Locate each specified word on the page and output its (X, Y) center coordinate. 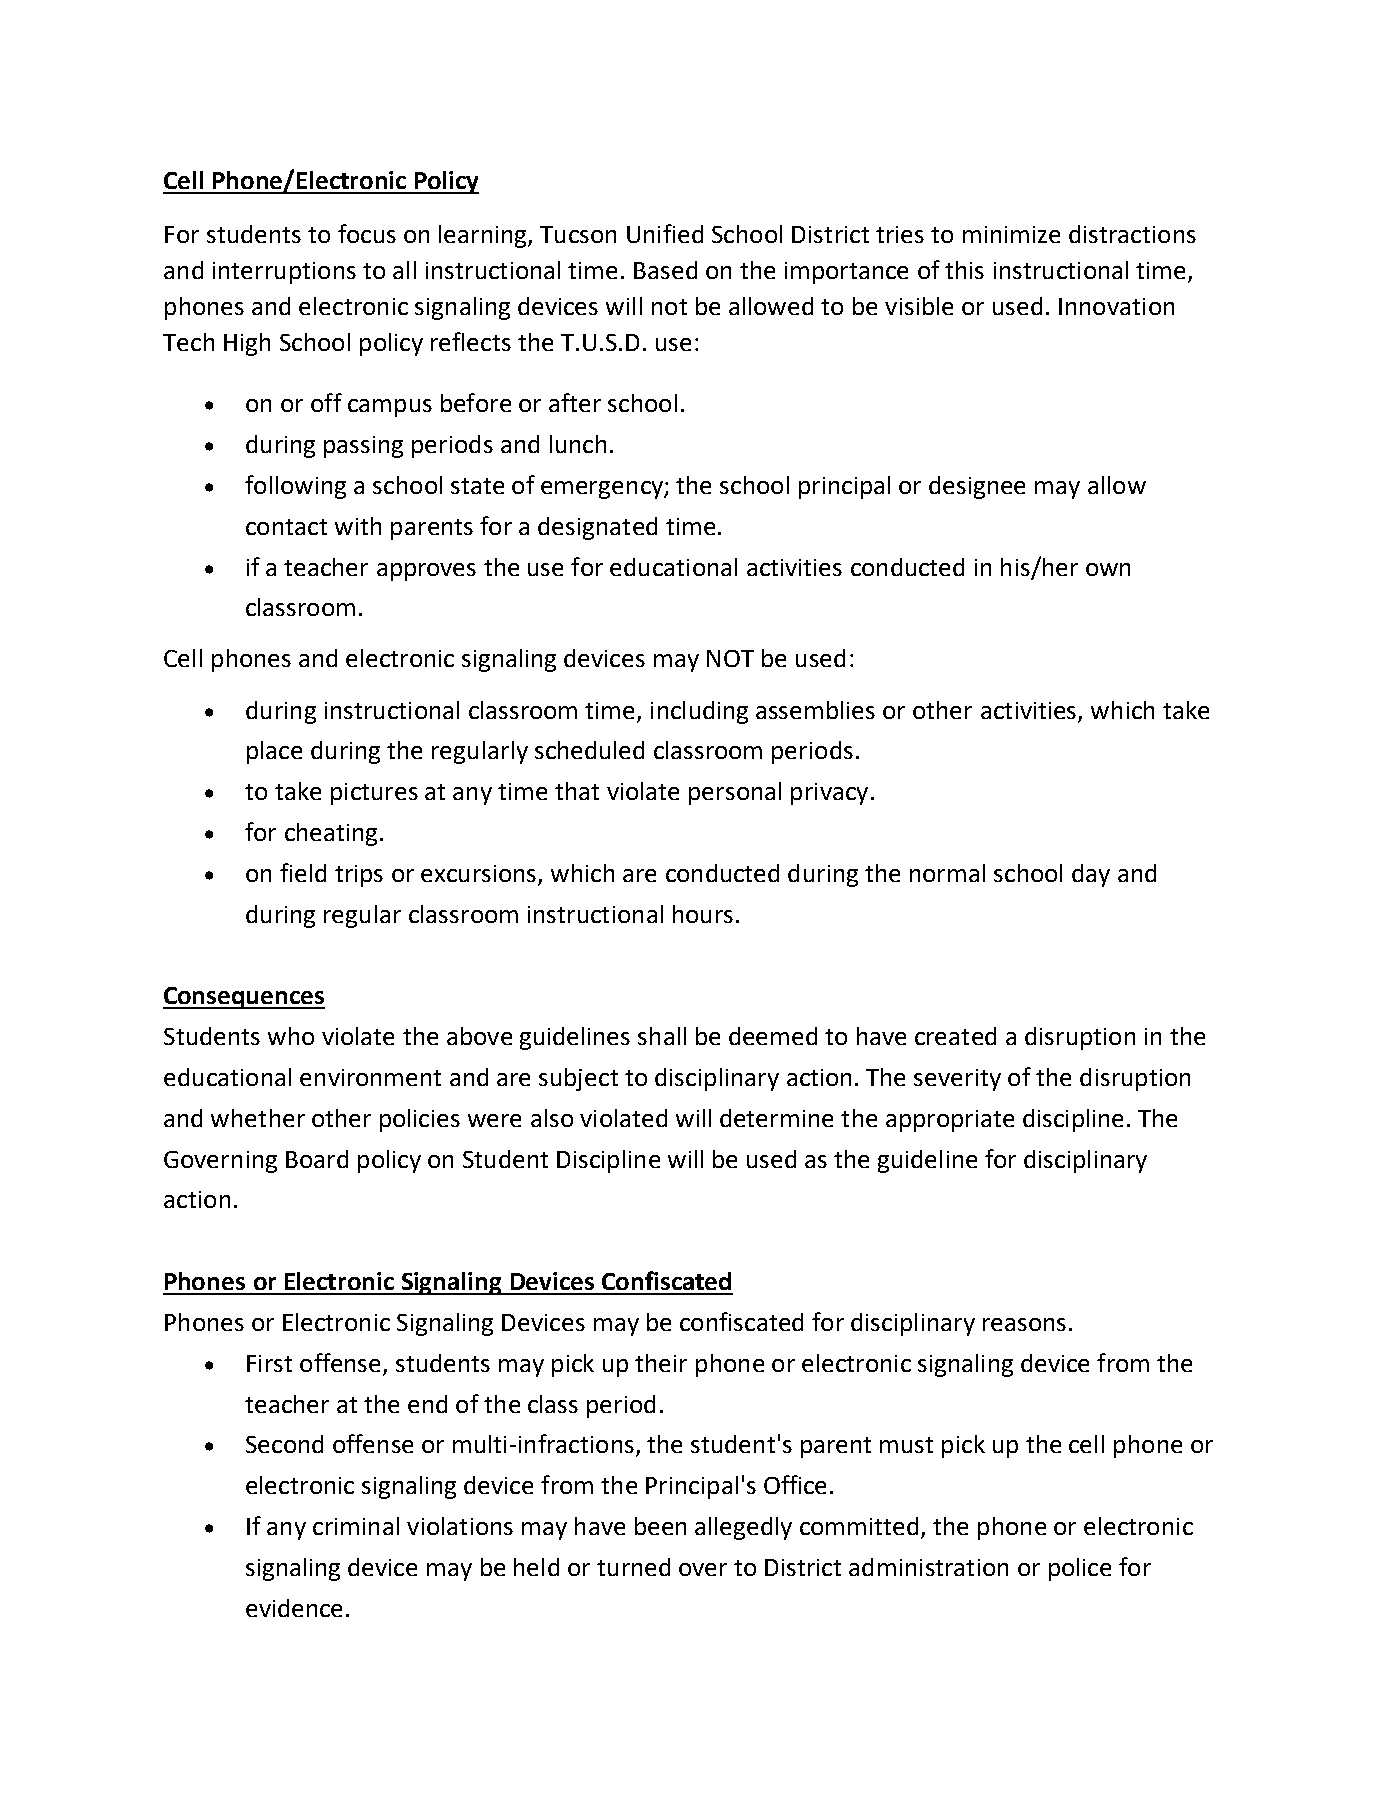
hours (703, 914)
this (964, 270)
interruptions (284, 273)
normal (947, 873)
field (303, 872)
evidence (294, 1608)
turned (633, 1567)
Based (665, 270)
